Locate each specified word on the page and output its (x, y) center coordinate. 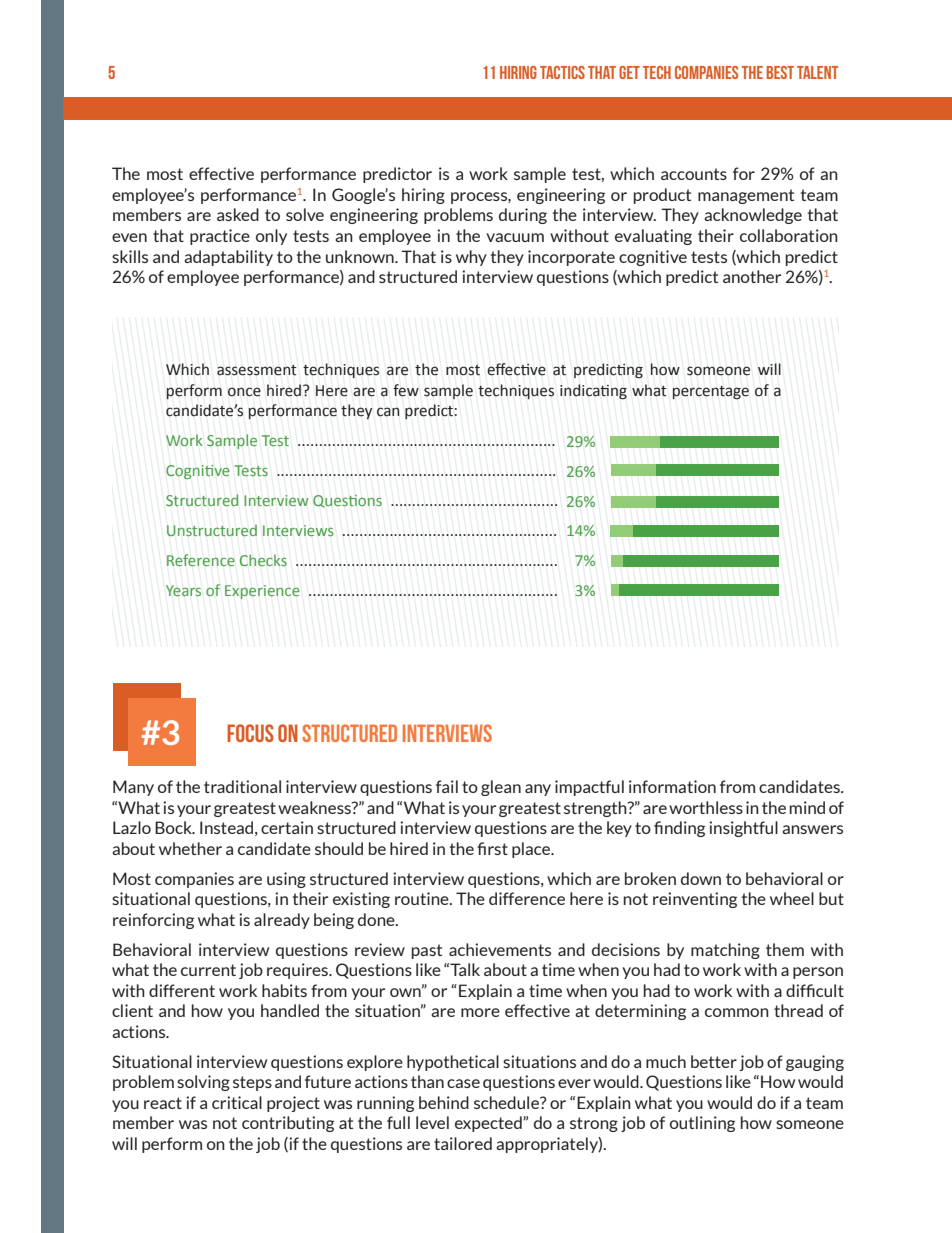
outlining (702, 1124)
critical (237, 1102)
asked (238, 214)
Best (780, 72)
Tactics (562, 72)
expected (489, 1124)
